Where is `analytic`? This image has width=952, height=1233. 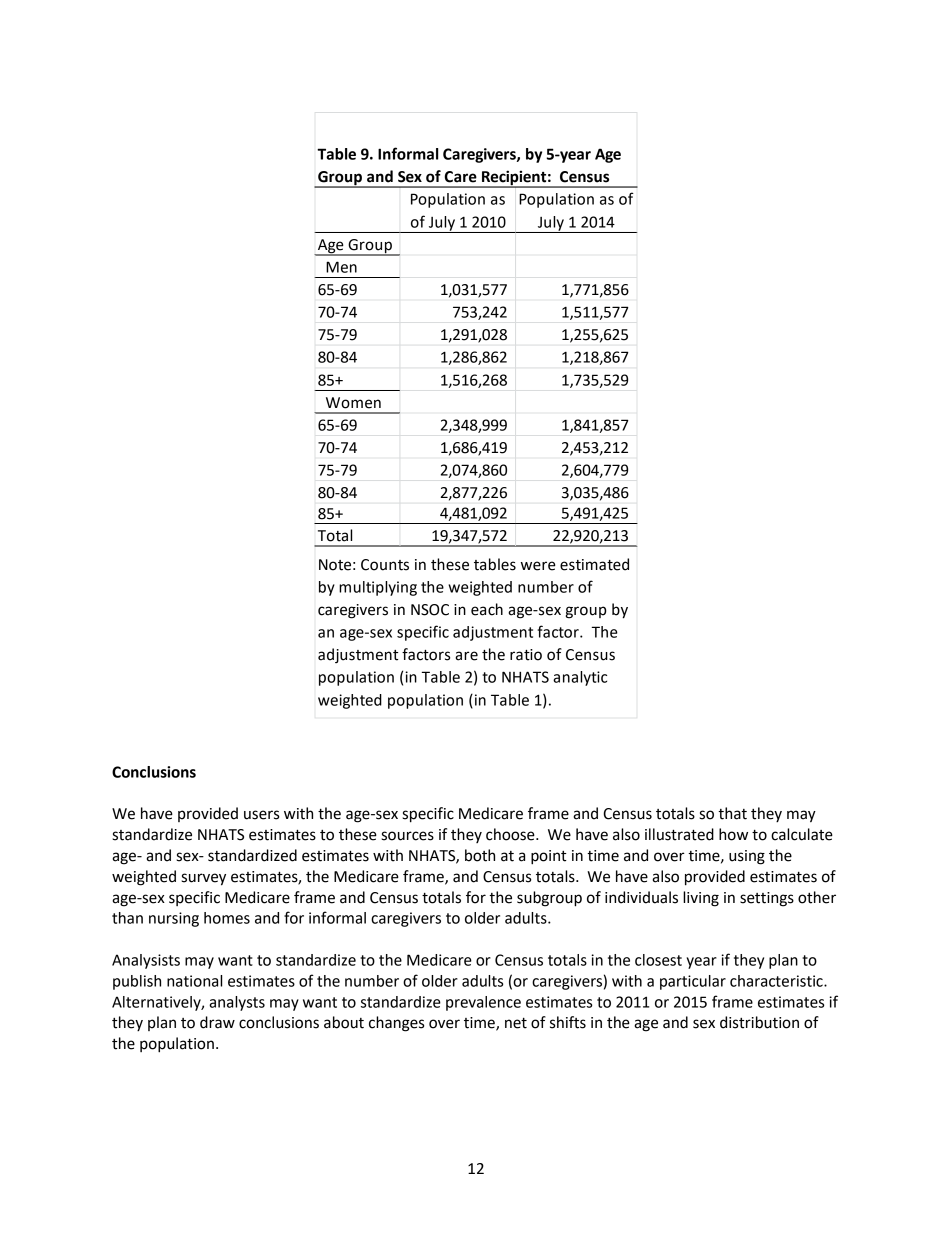
analytic is located at coordinates (580, 678).
